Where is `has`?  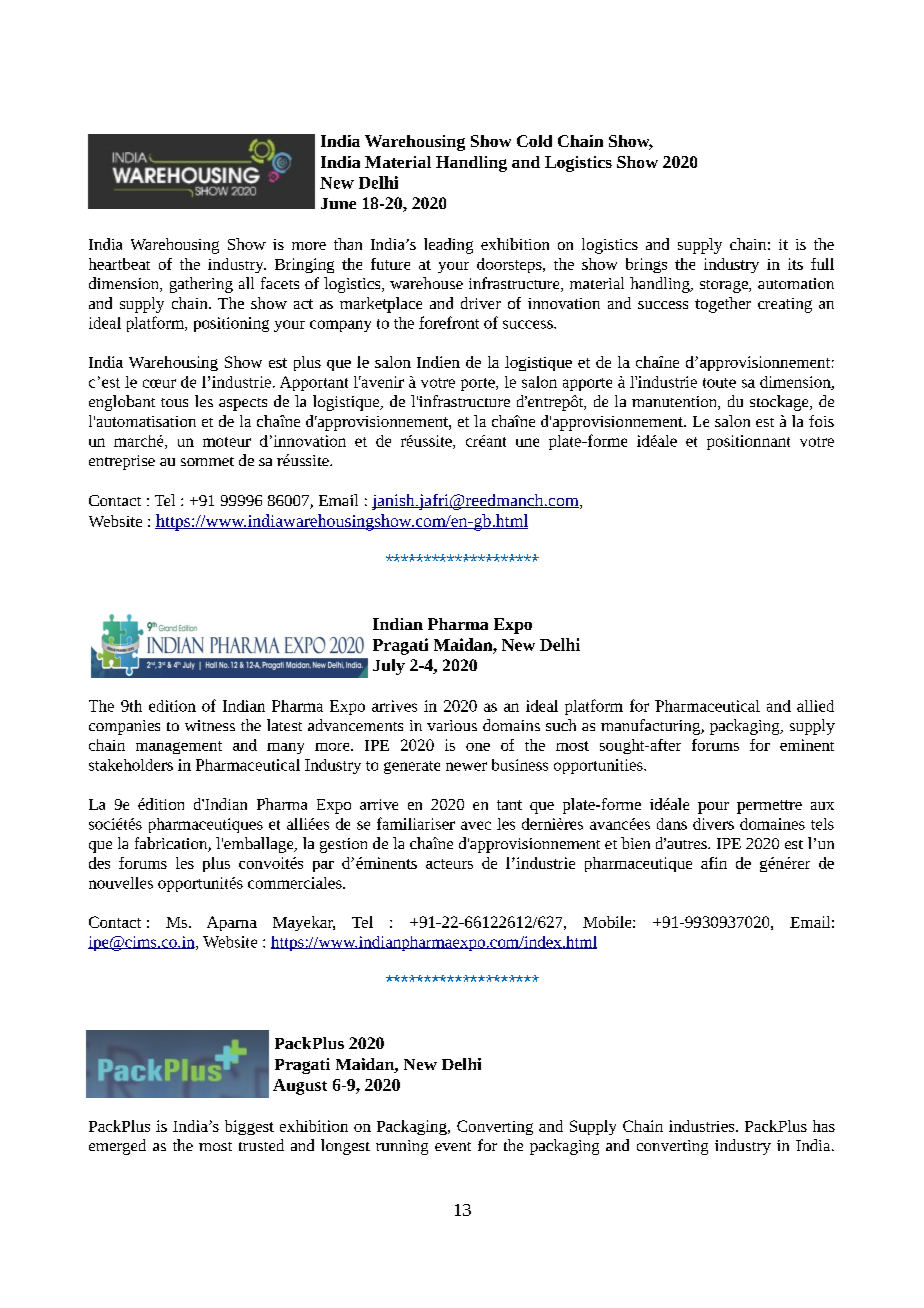 has is located at coordinates (824, 1126).
